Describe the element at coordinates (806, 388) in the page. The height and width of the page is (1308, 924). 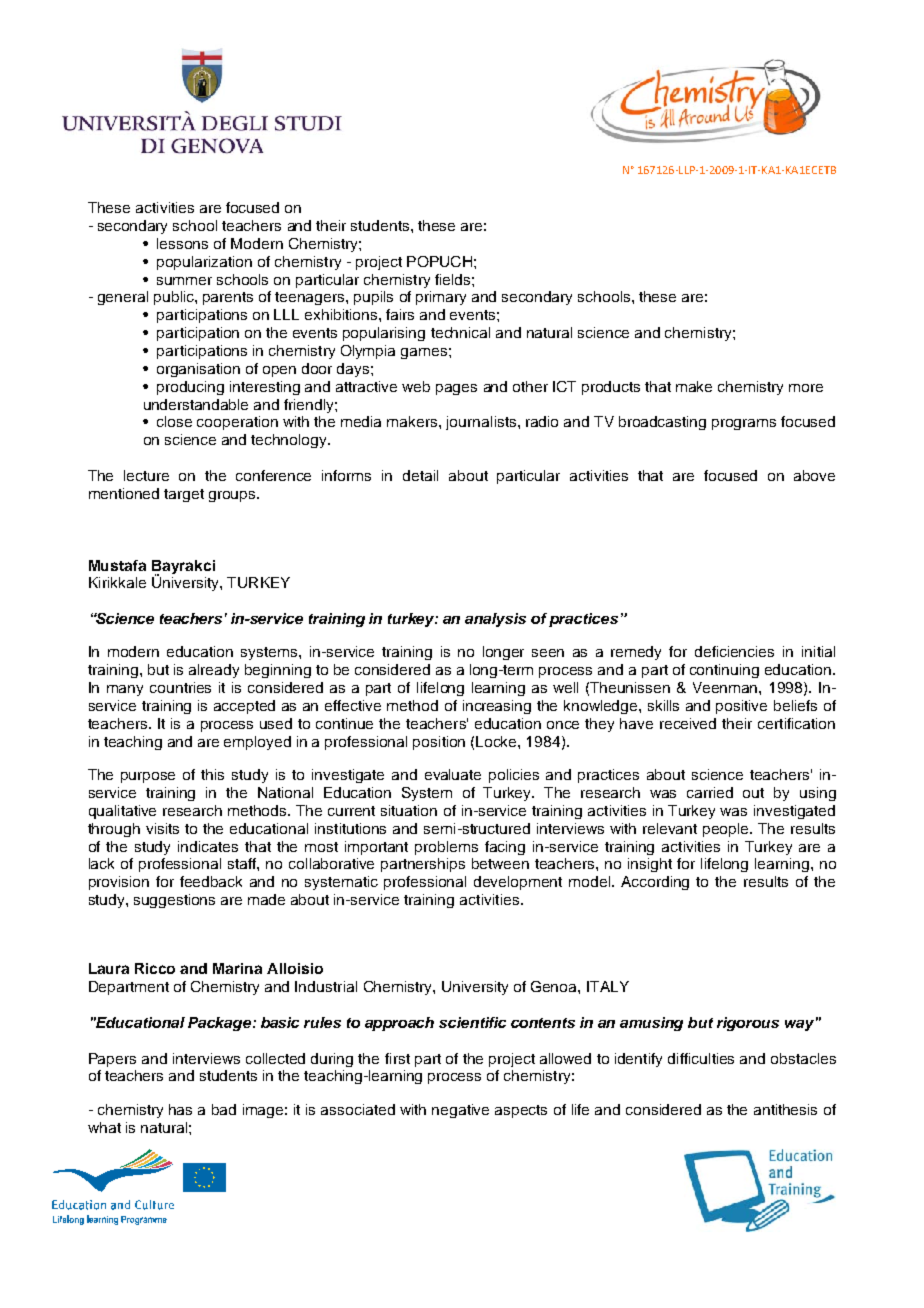
I see `more` at that location.
